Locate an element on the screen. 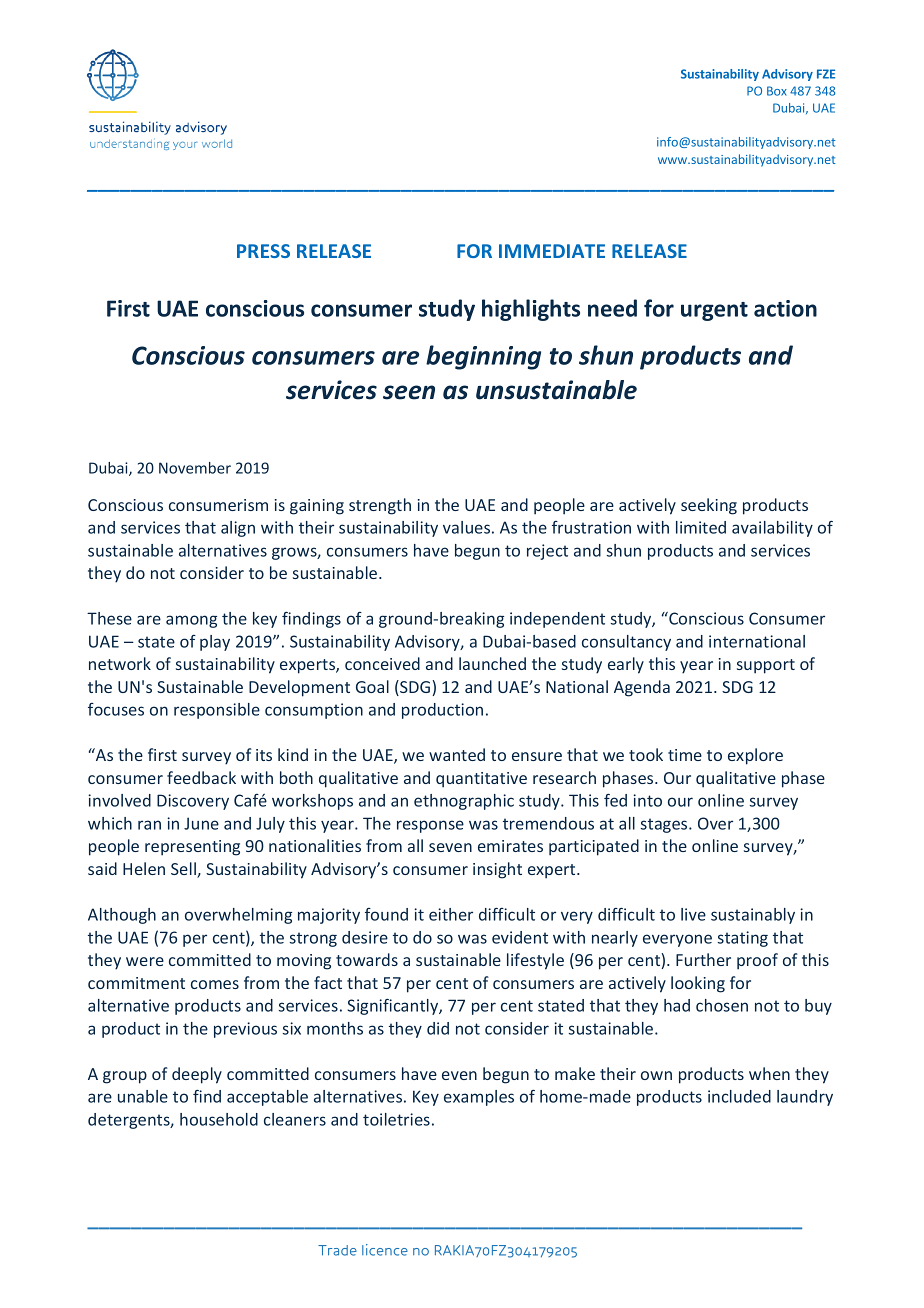  play is located at coordinates (215, 643).
